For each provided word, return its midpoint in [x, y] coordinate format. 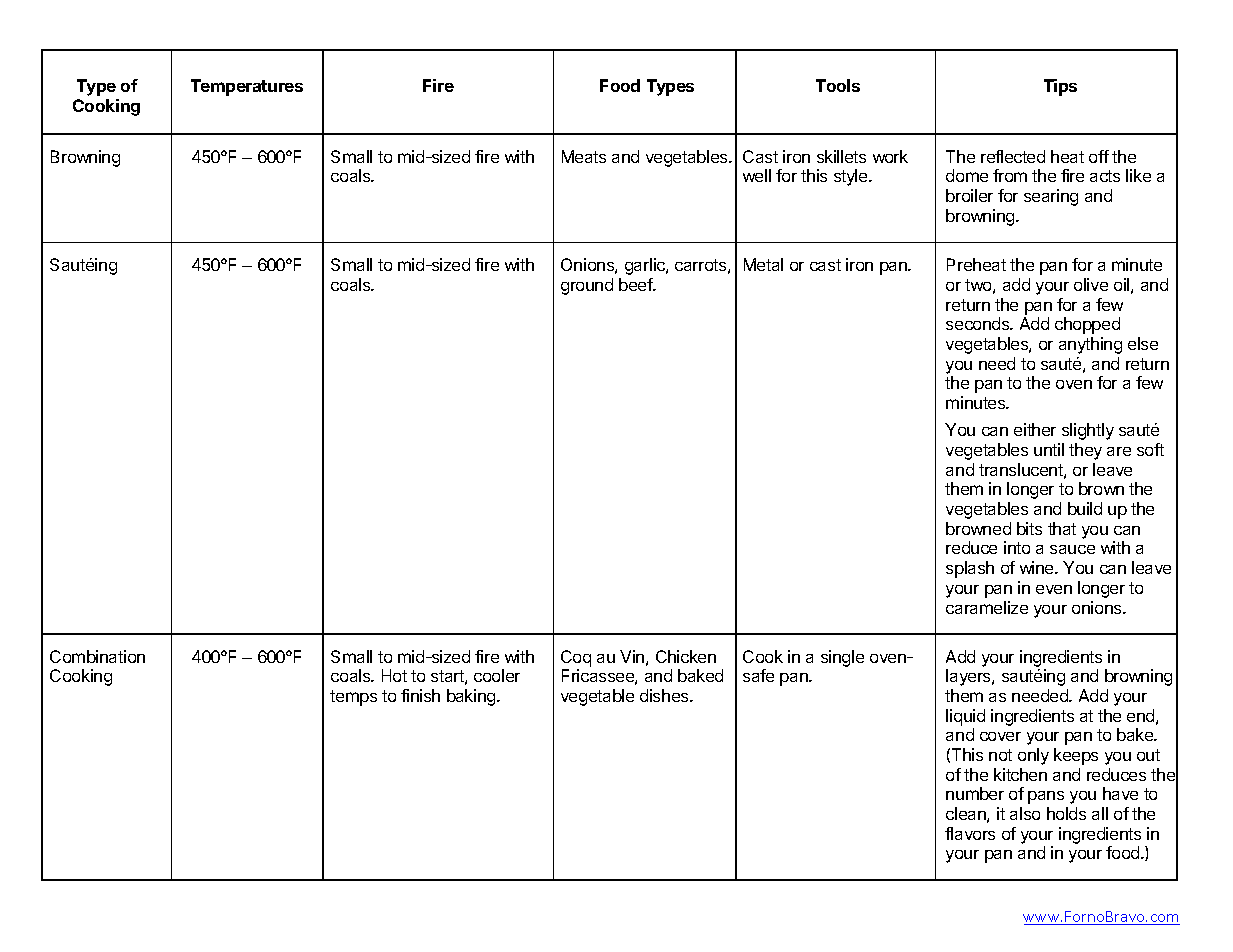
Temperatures [247, 87]
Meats [584, 156]
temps [353, 698]
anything [1090, 345]
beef [636, 284]
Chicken [686, 656]
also [1025, 813]
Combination [97, 656]
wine [1038, 567]
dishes [665, 695]
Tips [1060, 87]
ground [587, 286]
